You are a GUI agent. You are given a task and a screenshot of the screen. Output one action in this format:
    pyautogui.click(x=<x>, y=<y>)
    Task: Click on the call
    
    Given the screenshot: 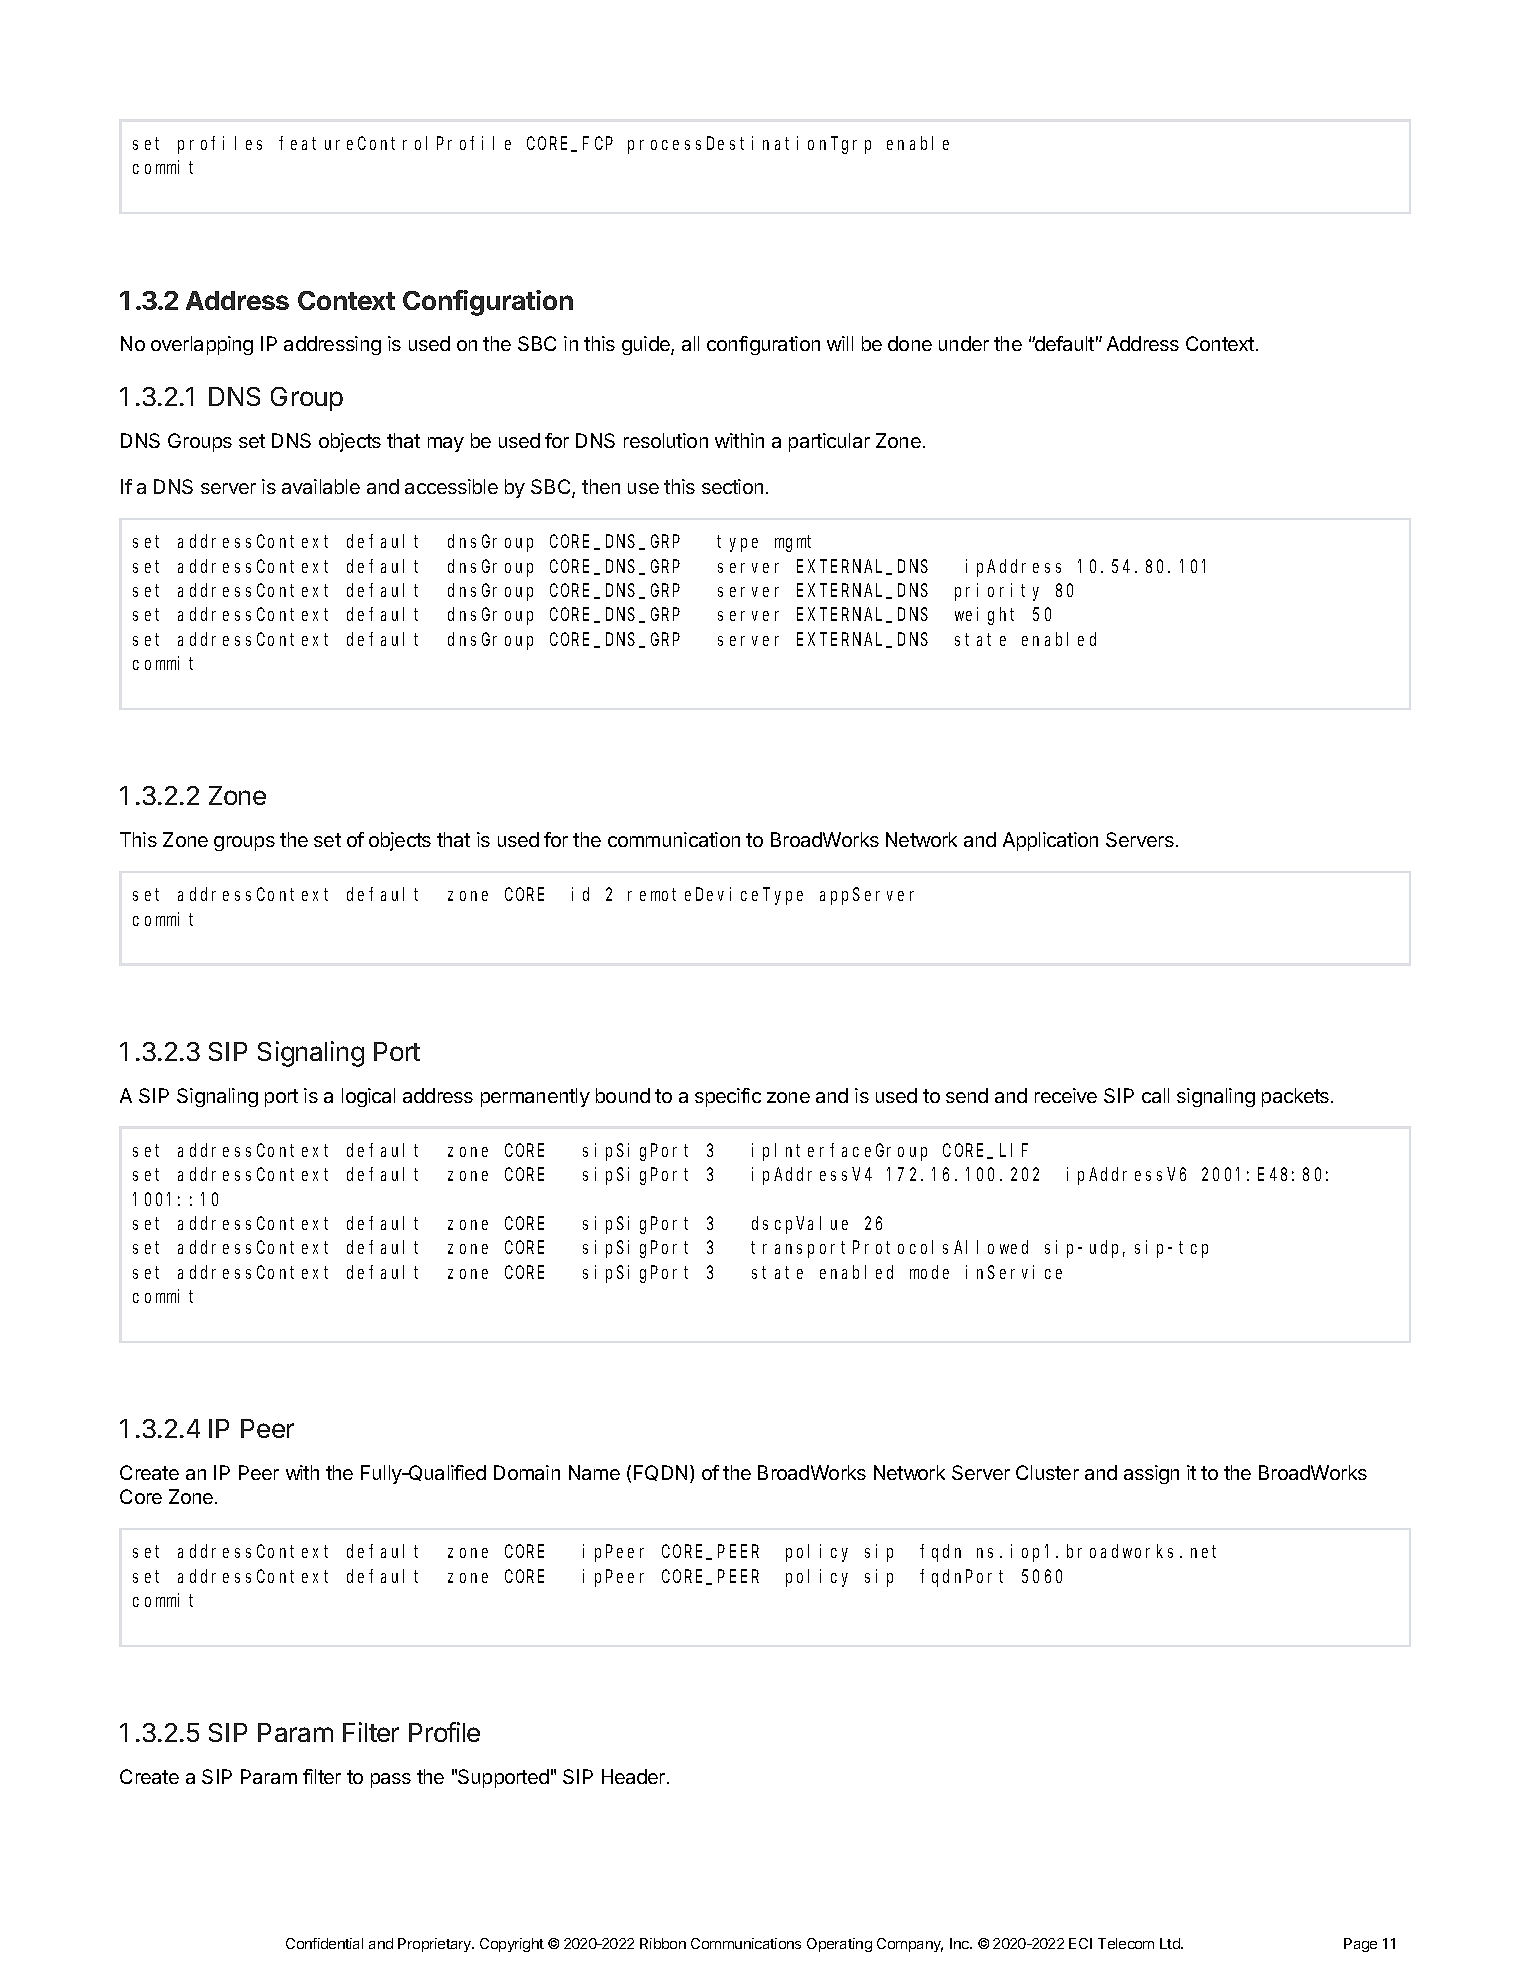 What is the action you would take?
    pyautogui.click(x=1155, y=1095)
